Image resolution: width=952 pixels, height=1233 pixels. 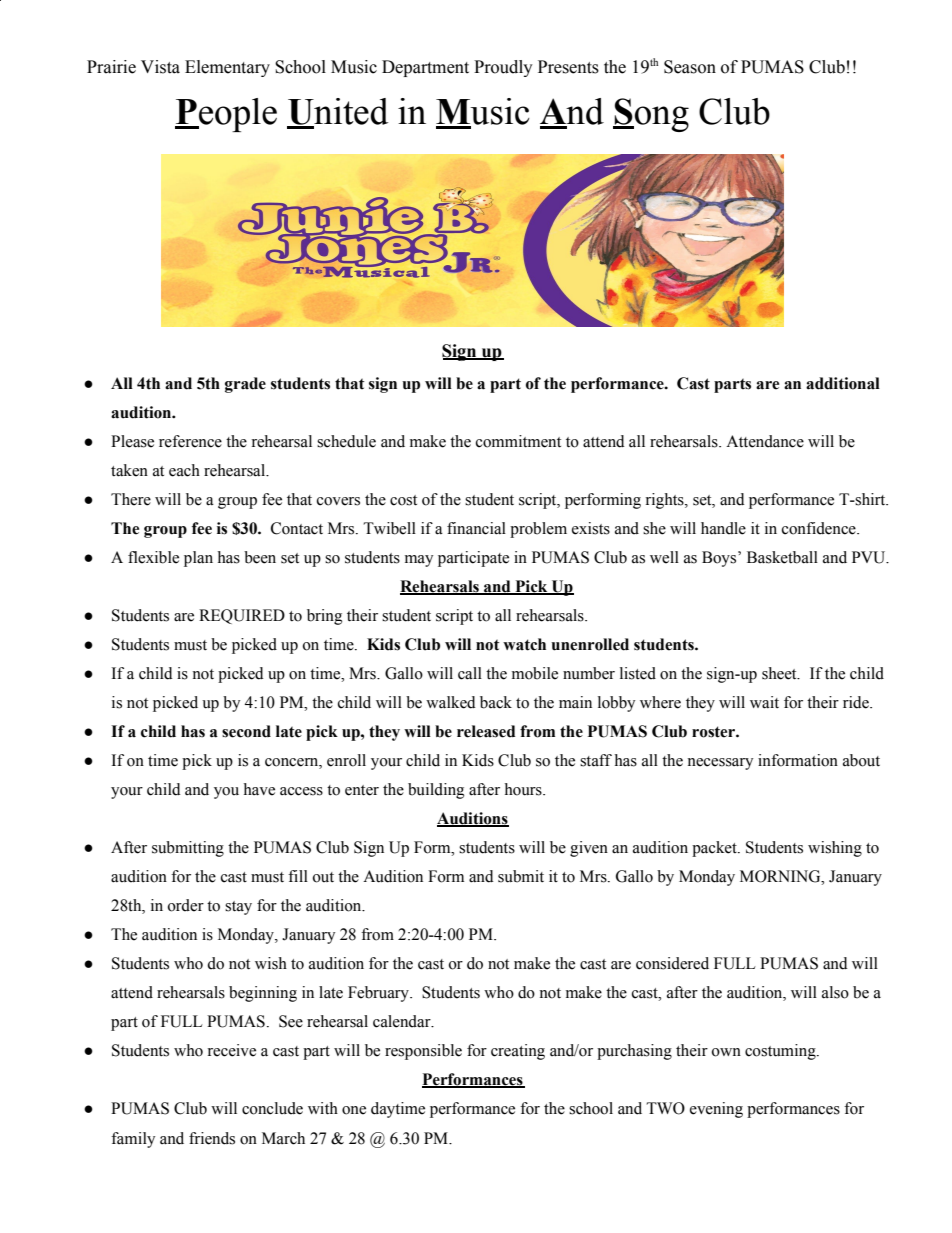 What do you see at coordinates (690, 67) in the image?
I see `Season` at bounding box center [690, 67].
